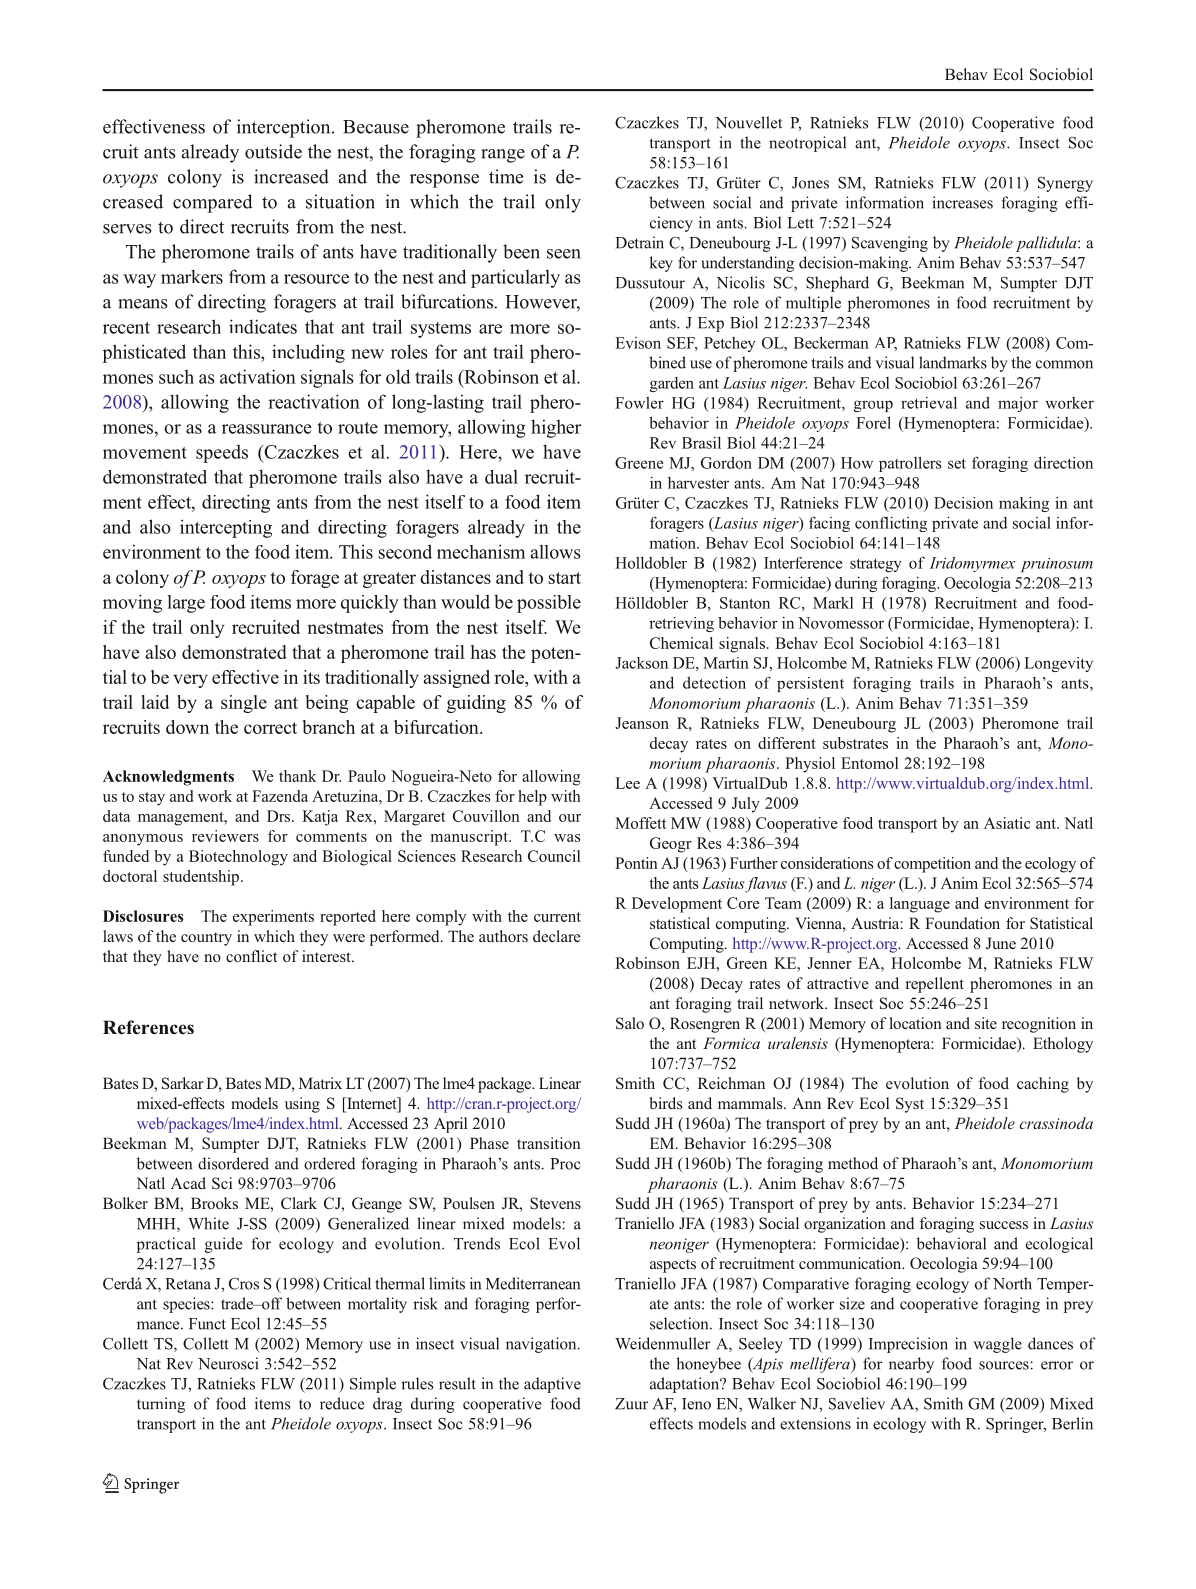  I want to click on Asiatic, so click(1007, 823).
